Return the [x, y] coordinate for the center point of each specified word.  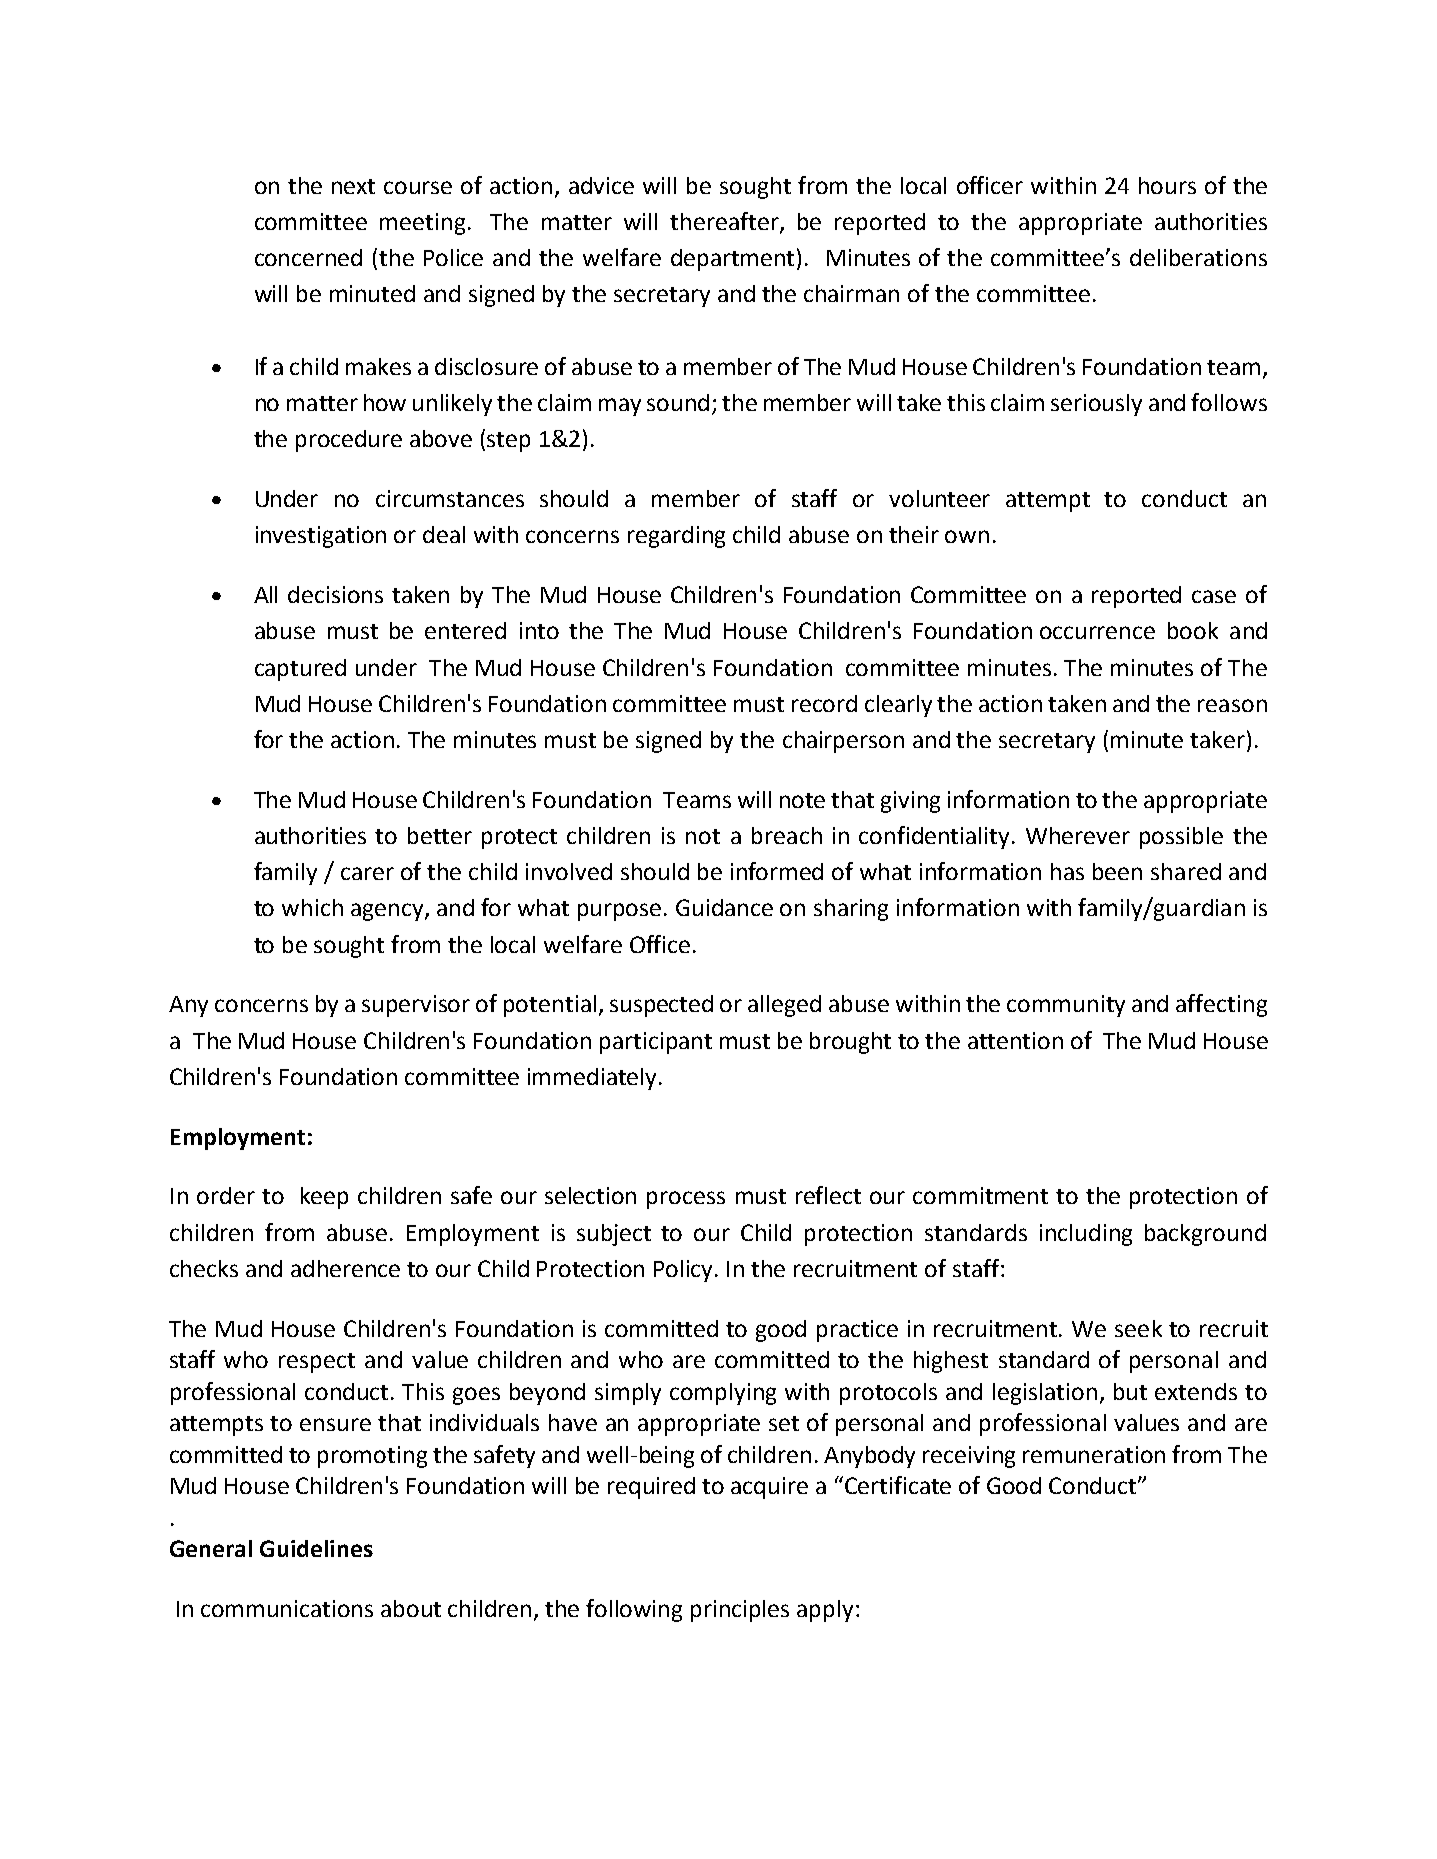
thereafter [725, 222]
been [1117, 871]
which [312, 907]
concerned [308, 257]
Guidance [724, 907]
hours [1167, 185]
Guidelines [316, 1548]
